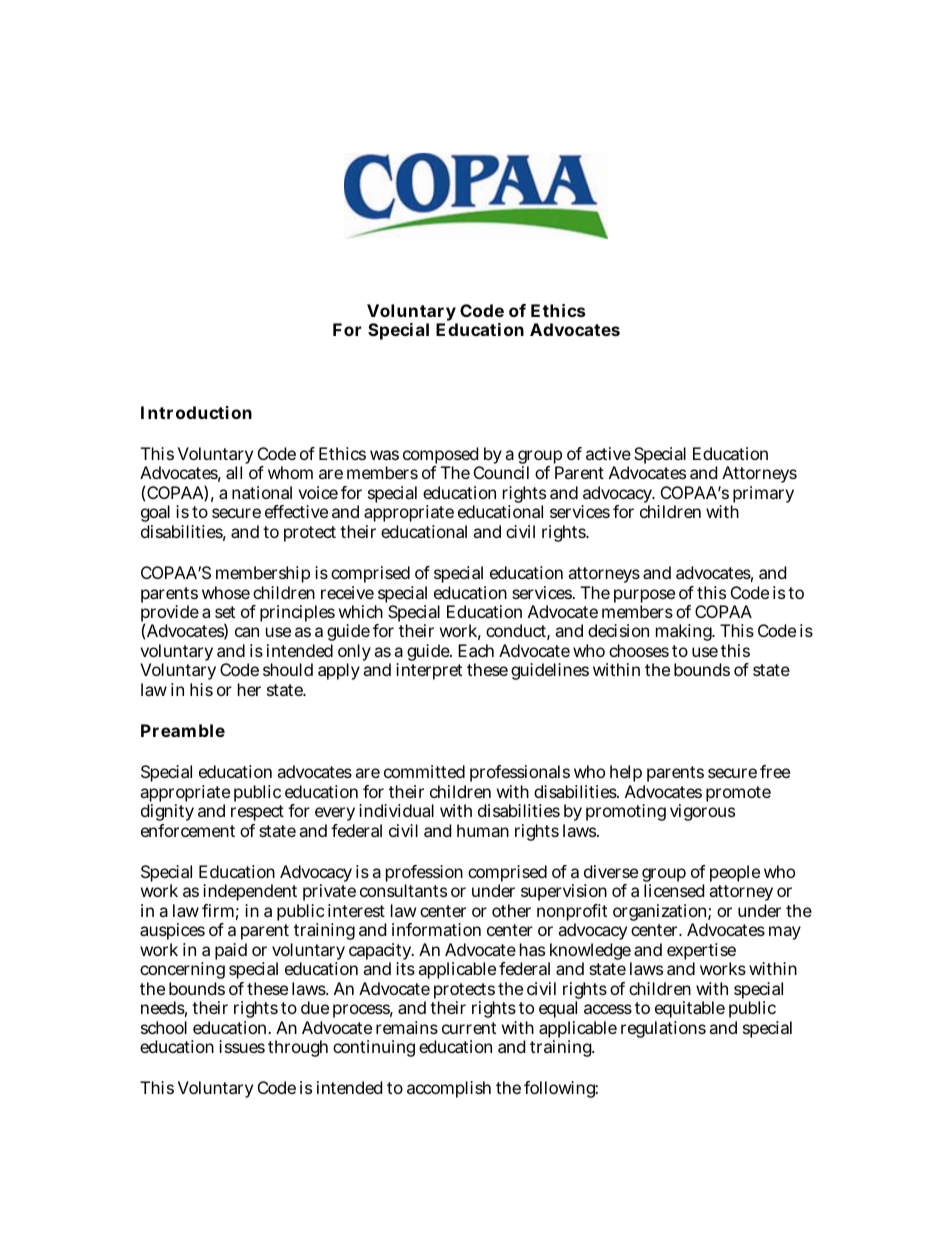  What do you see at coordinates (242, 1046) in the screenshot?
I see `issues` at bounding box center [242, 1046].
